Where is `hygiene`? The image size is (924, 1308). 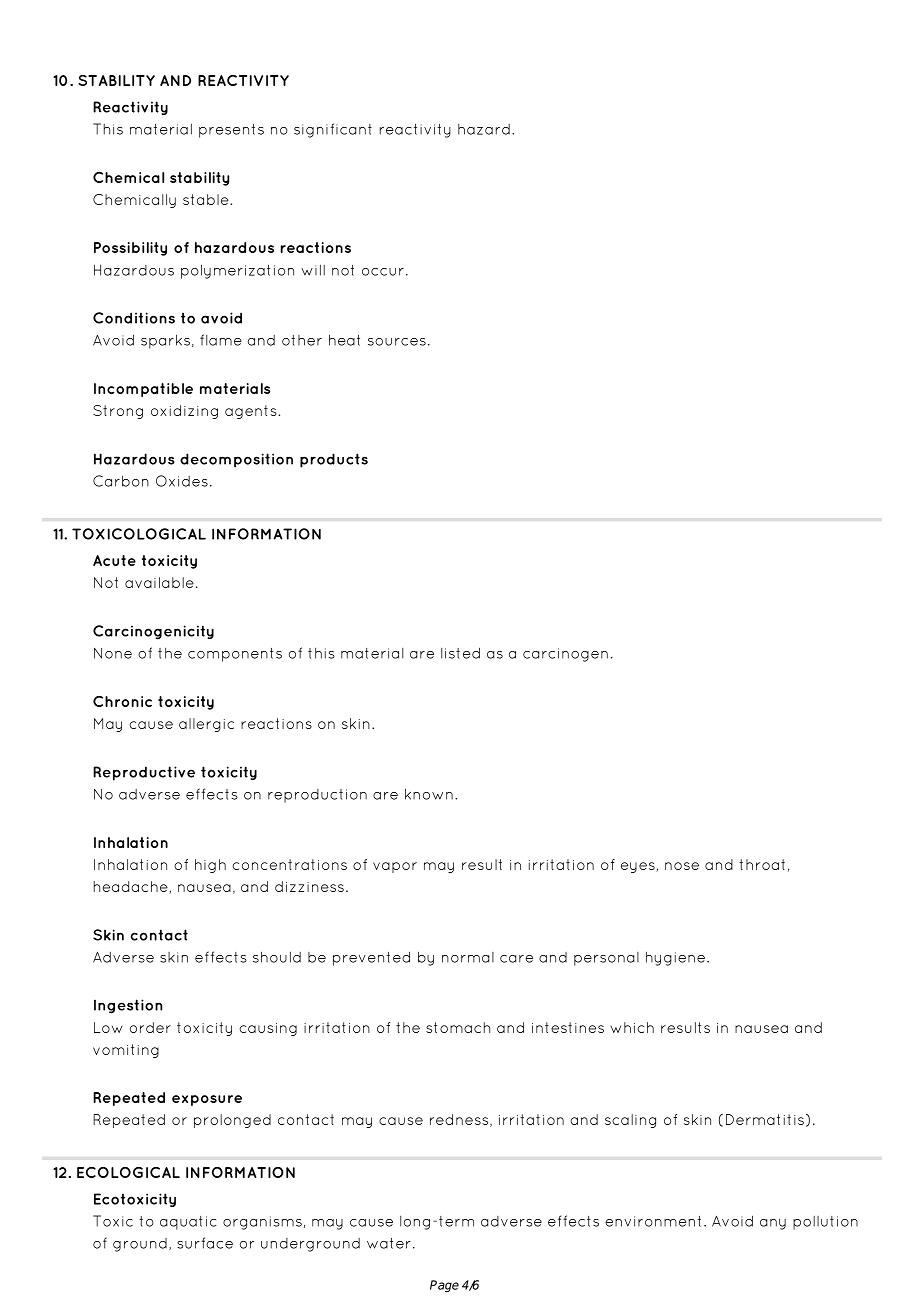
hygiene is located at coordinates (675, 958).
